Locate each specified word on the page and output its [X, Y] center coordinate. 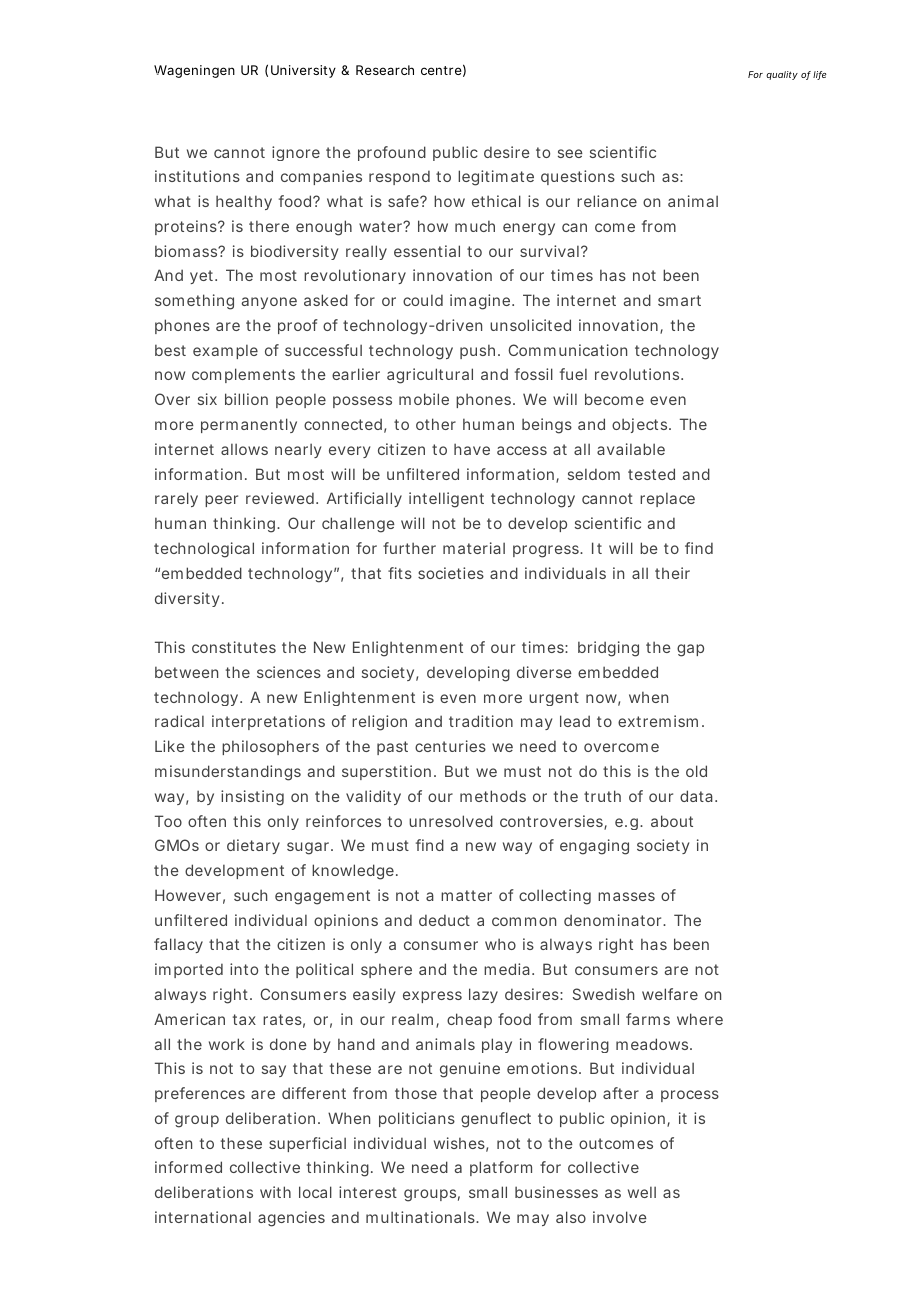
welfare [670, 994]
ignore [296, 153]
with [275, 1192]
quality [782, 75]
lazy [483, 995]
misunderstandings [228, 773]
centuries [450, 746]
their [672, 573]
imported [189, 970]
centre [443, 70]
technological [204, 550]
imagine [482, 302]
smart [679, 300]
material [474, 548]
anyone [269, 303]
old [696, 771]
